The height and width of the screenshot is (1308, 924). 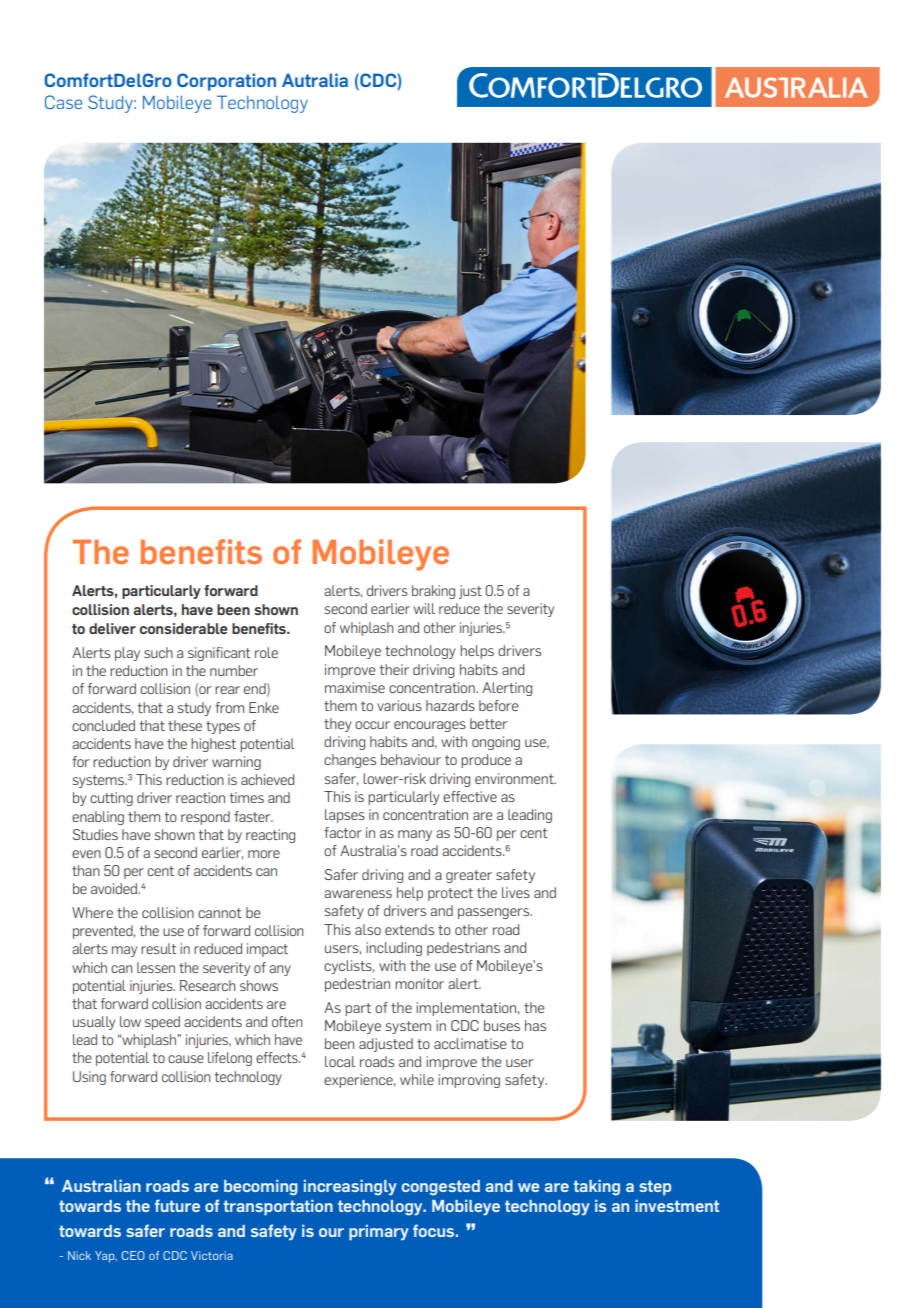 I want to click on CEO, so click(x=133, y=1255).
